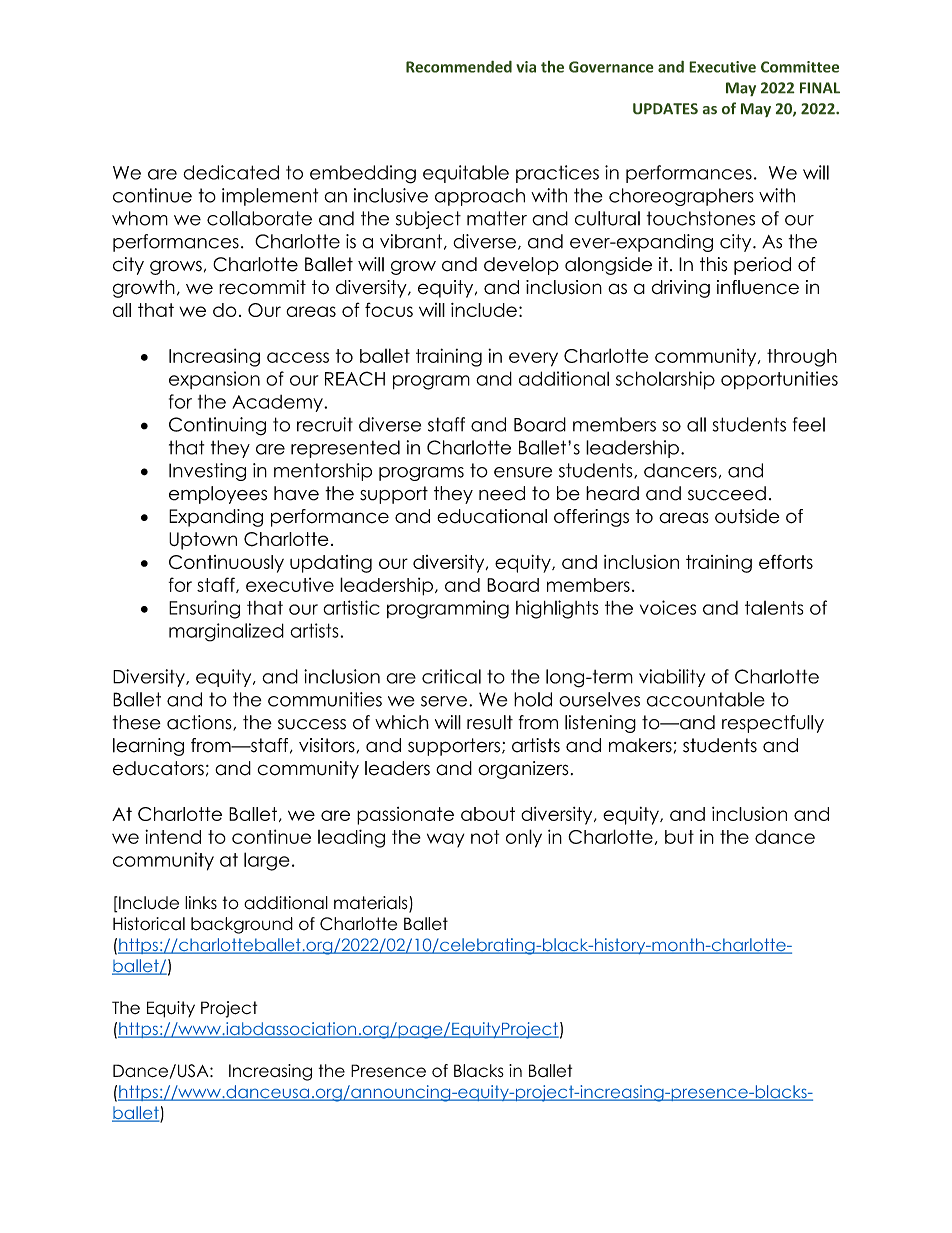 The image size is (952, 1233). I want to click on Recommended, so click(459, 66).
